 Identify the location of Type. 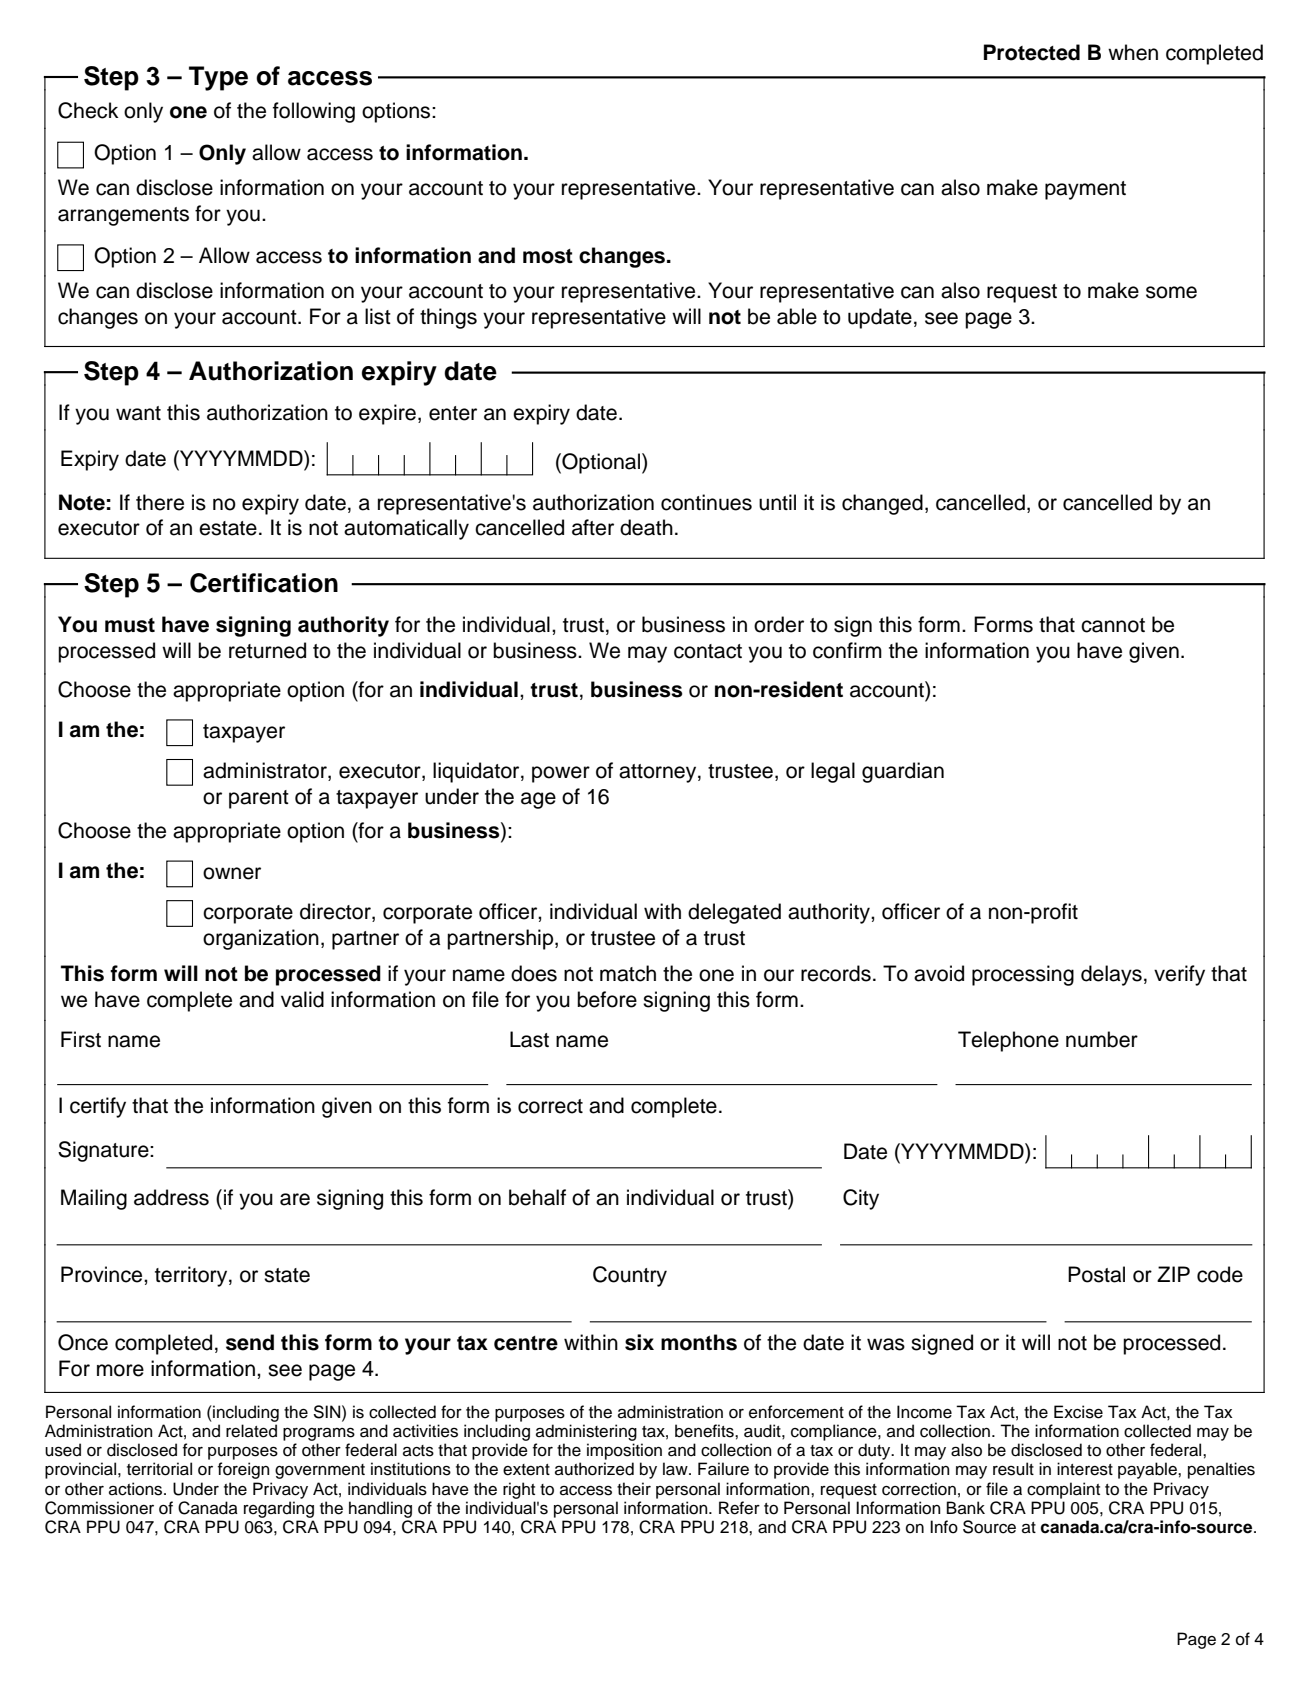
(218, 78).
